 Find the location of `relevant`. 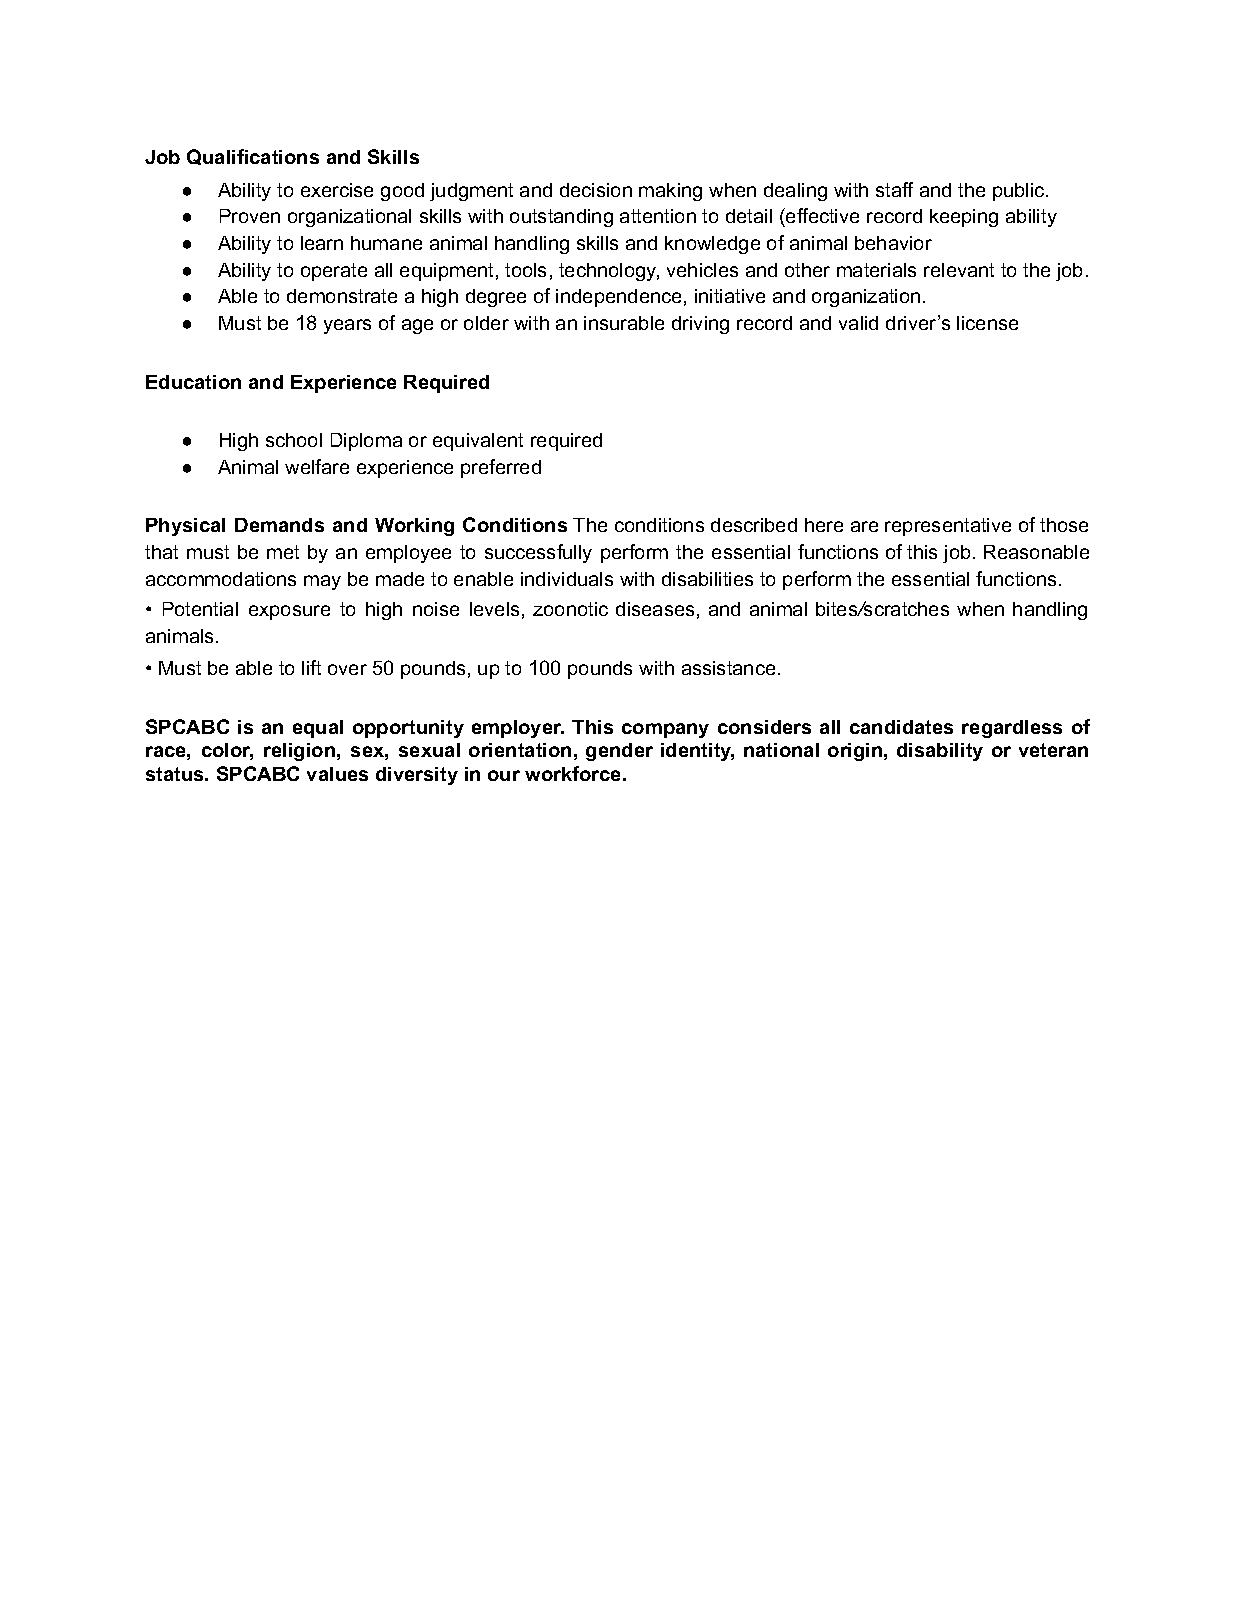

relevant is located at coordinates (959, 270).
